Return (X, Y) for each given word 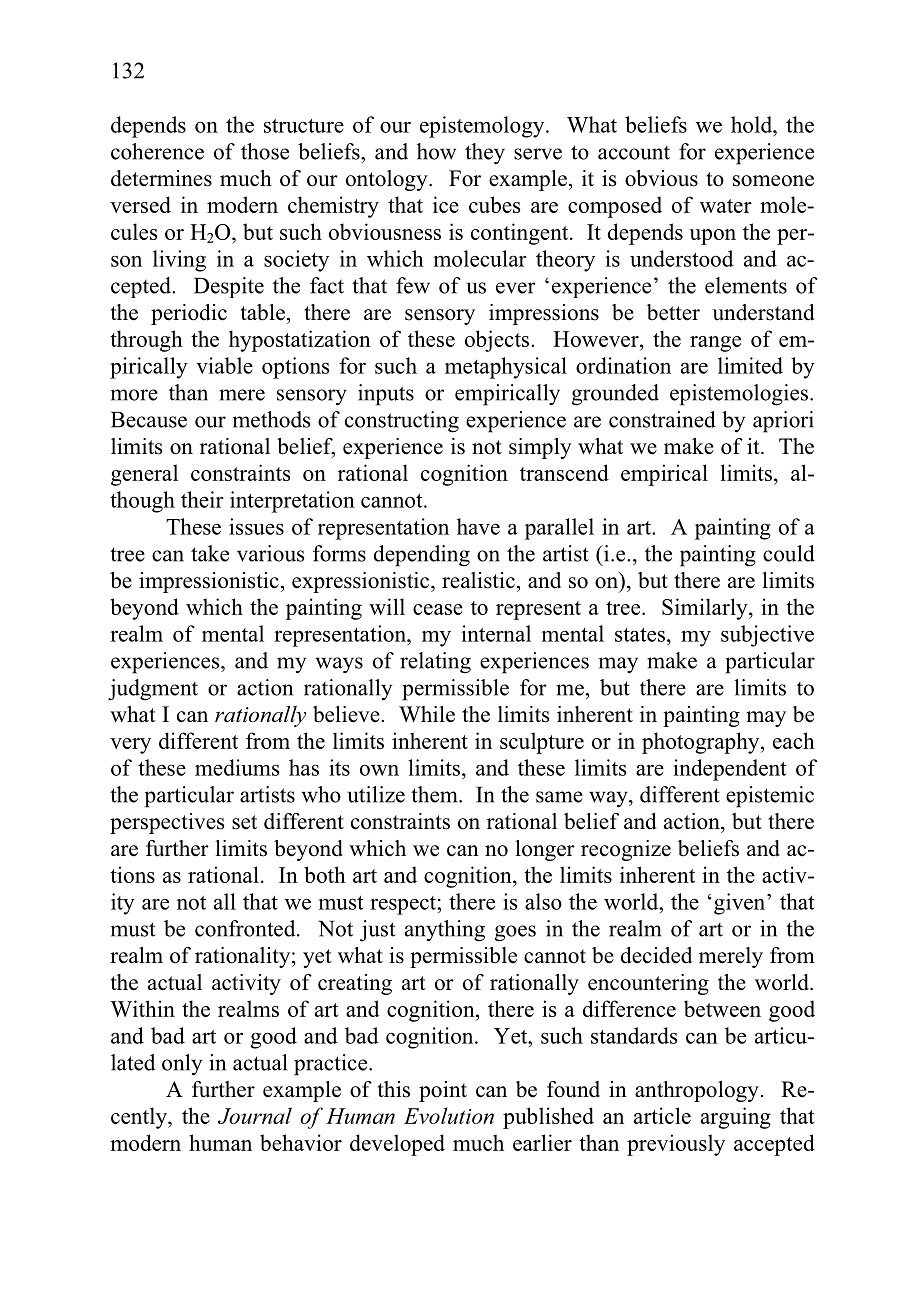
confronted (246, 928)
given (741, 904)
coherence (157, 151)
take (210, 553)
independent (730, 770)
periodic (189, 314)
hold (753, 124)
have (478, 526)
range (715, 344)
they (485, 153)
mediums (237, 767)
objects (498, 341)
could (789, 553)
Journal (255, 1115)
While (427, 714)
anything (445, 931)
